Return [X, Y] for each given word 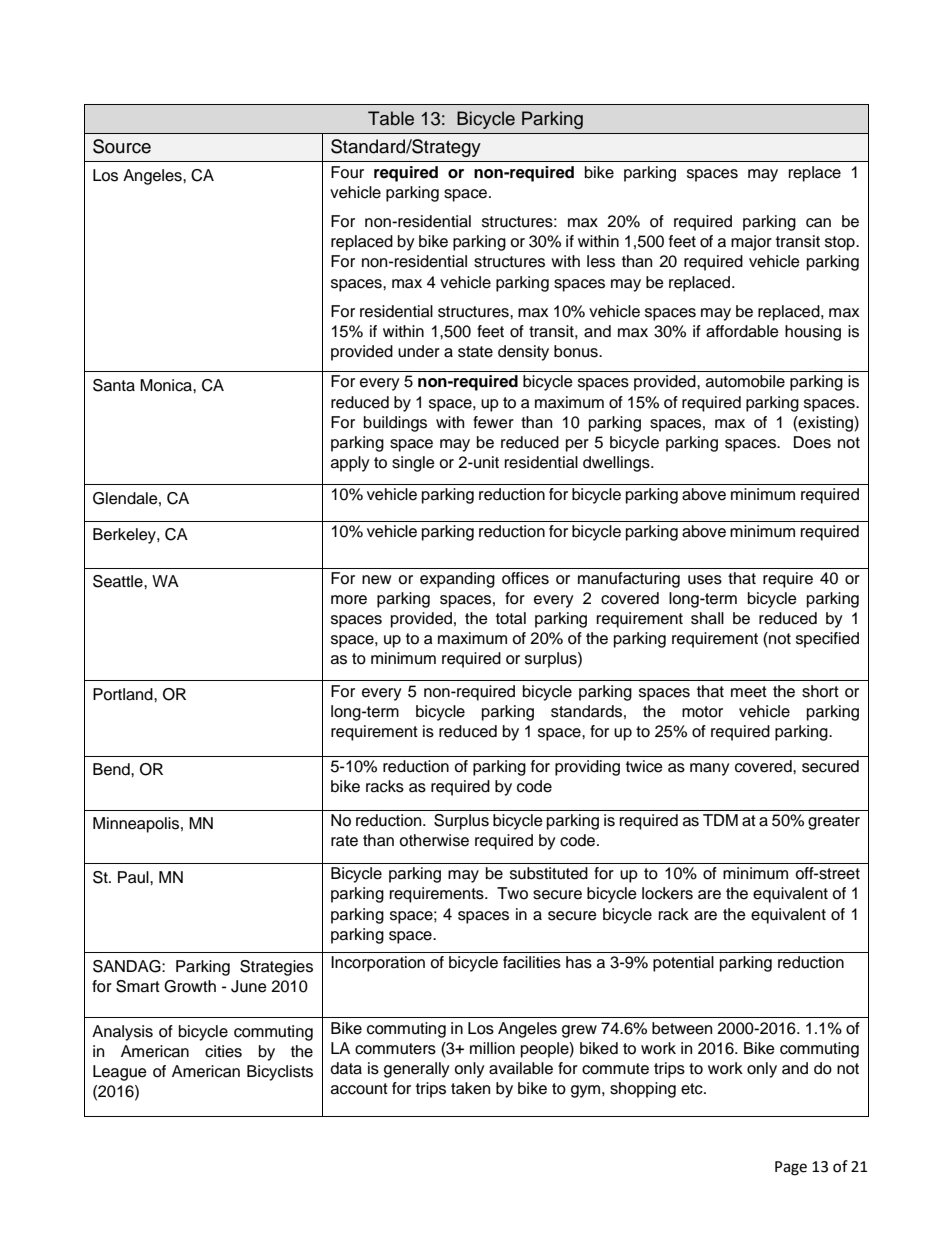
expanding [457, 580]
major [751, 243]
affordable [742, 331]
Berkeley [125, 536]
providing [587, 768]
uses [705, 580]
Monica [167, 385]
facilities [532, 962]
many [710, 769]
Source [122, 146]
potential [683, 964]
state [475, 352]
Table [391, 118]
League [120, 1073]
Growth [190, 986]
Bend [112, 769]
